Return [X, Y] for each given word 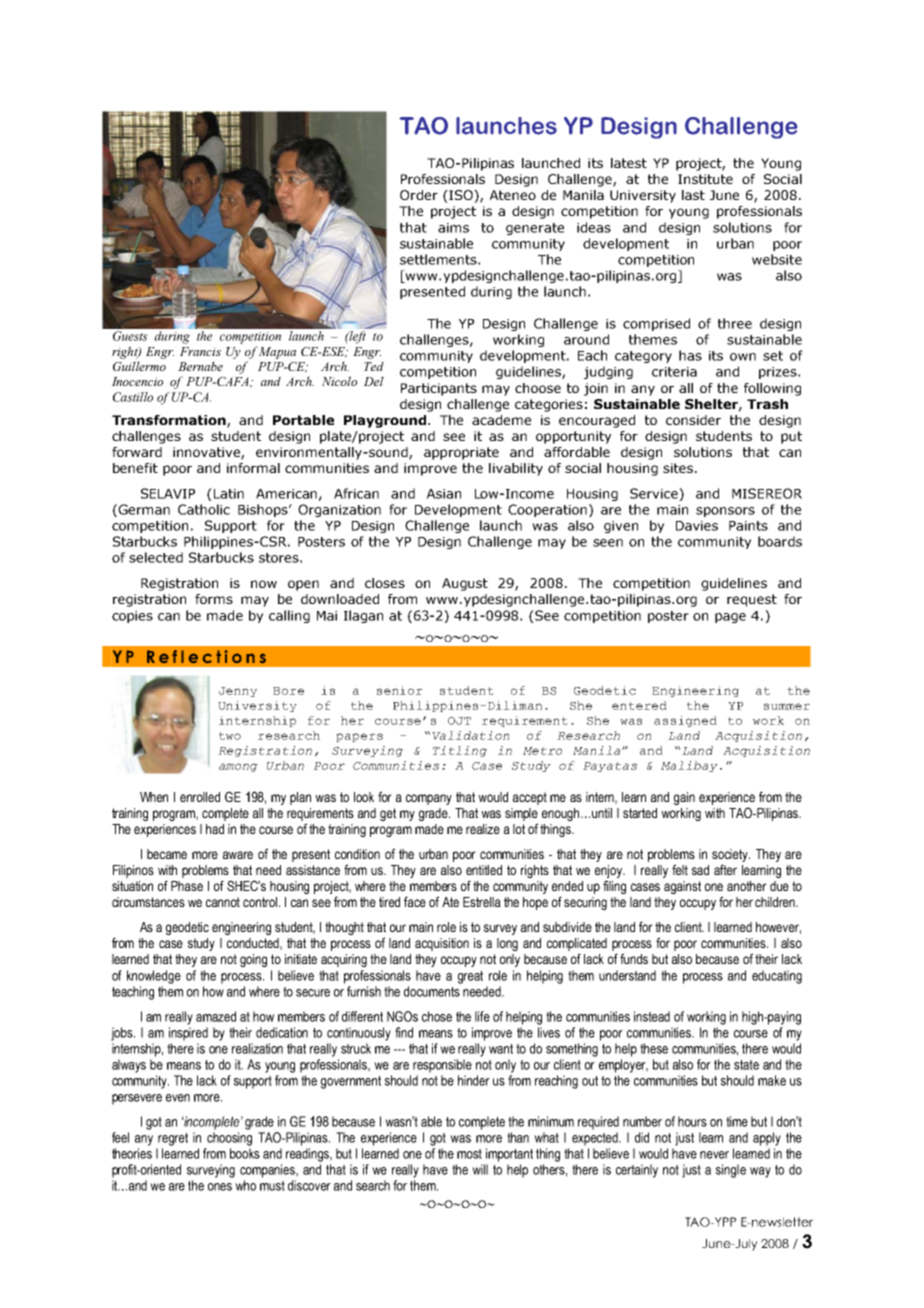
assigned [685, 721]
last [693, 195]
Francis [200, 351]
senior [399, 690]
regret [173, 1139]
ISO [461, 196]
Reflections [206, 657]
